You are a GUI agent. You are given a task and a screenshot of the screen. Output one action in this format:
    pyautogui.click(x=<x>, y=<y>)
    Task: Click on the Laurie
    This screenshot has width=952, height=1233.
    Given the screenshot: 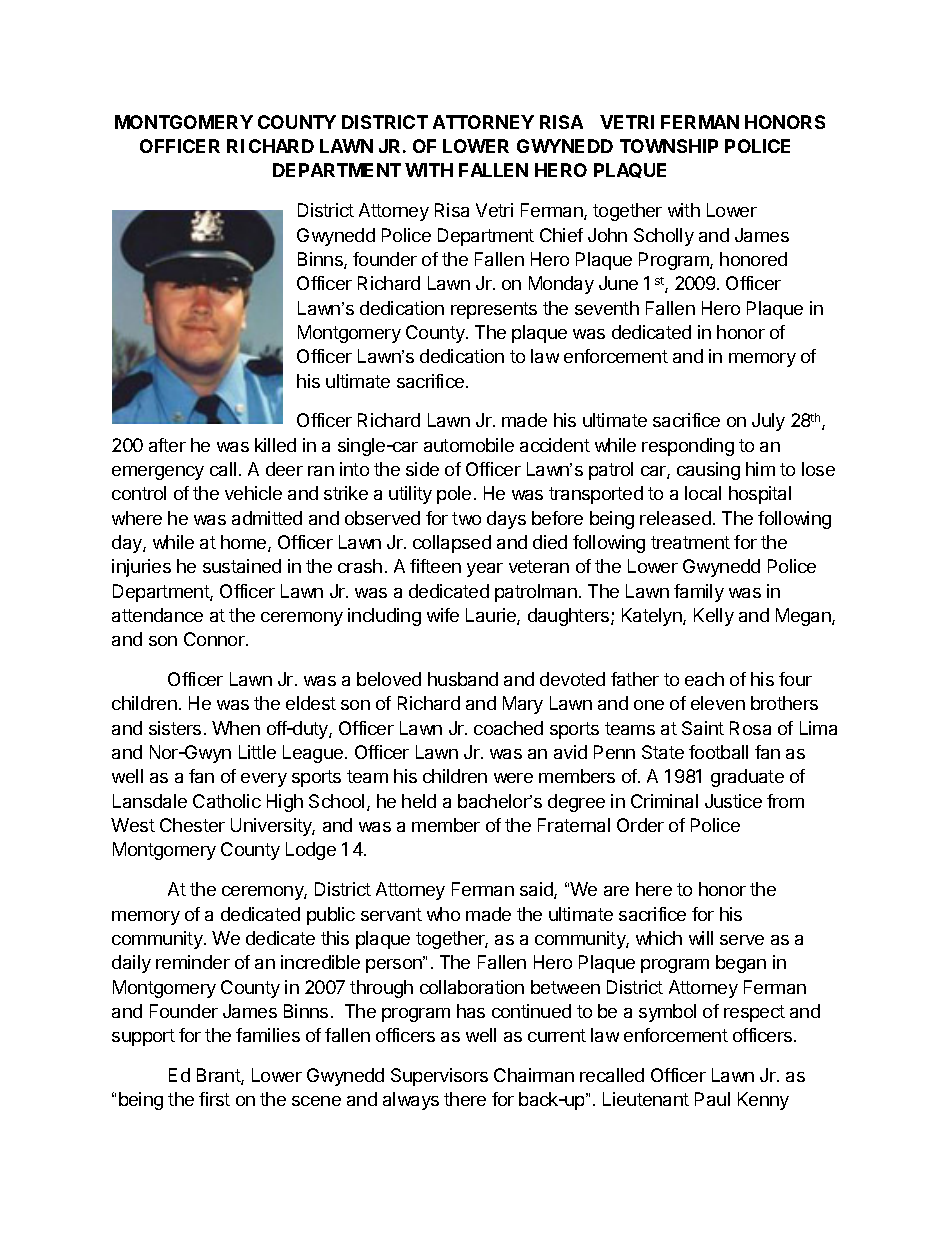 What is the action you would take?
    pyautogui.click(x=492, y=616)
